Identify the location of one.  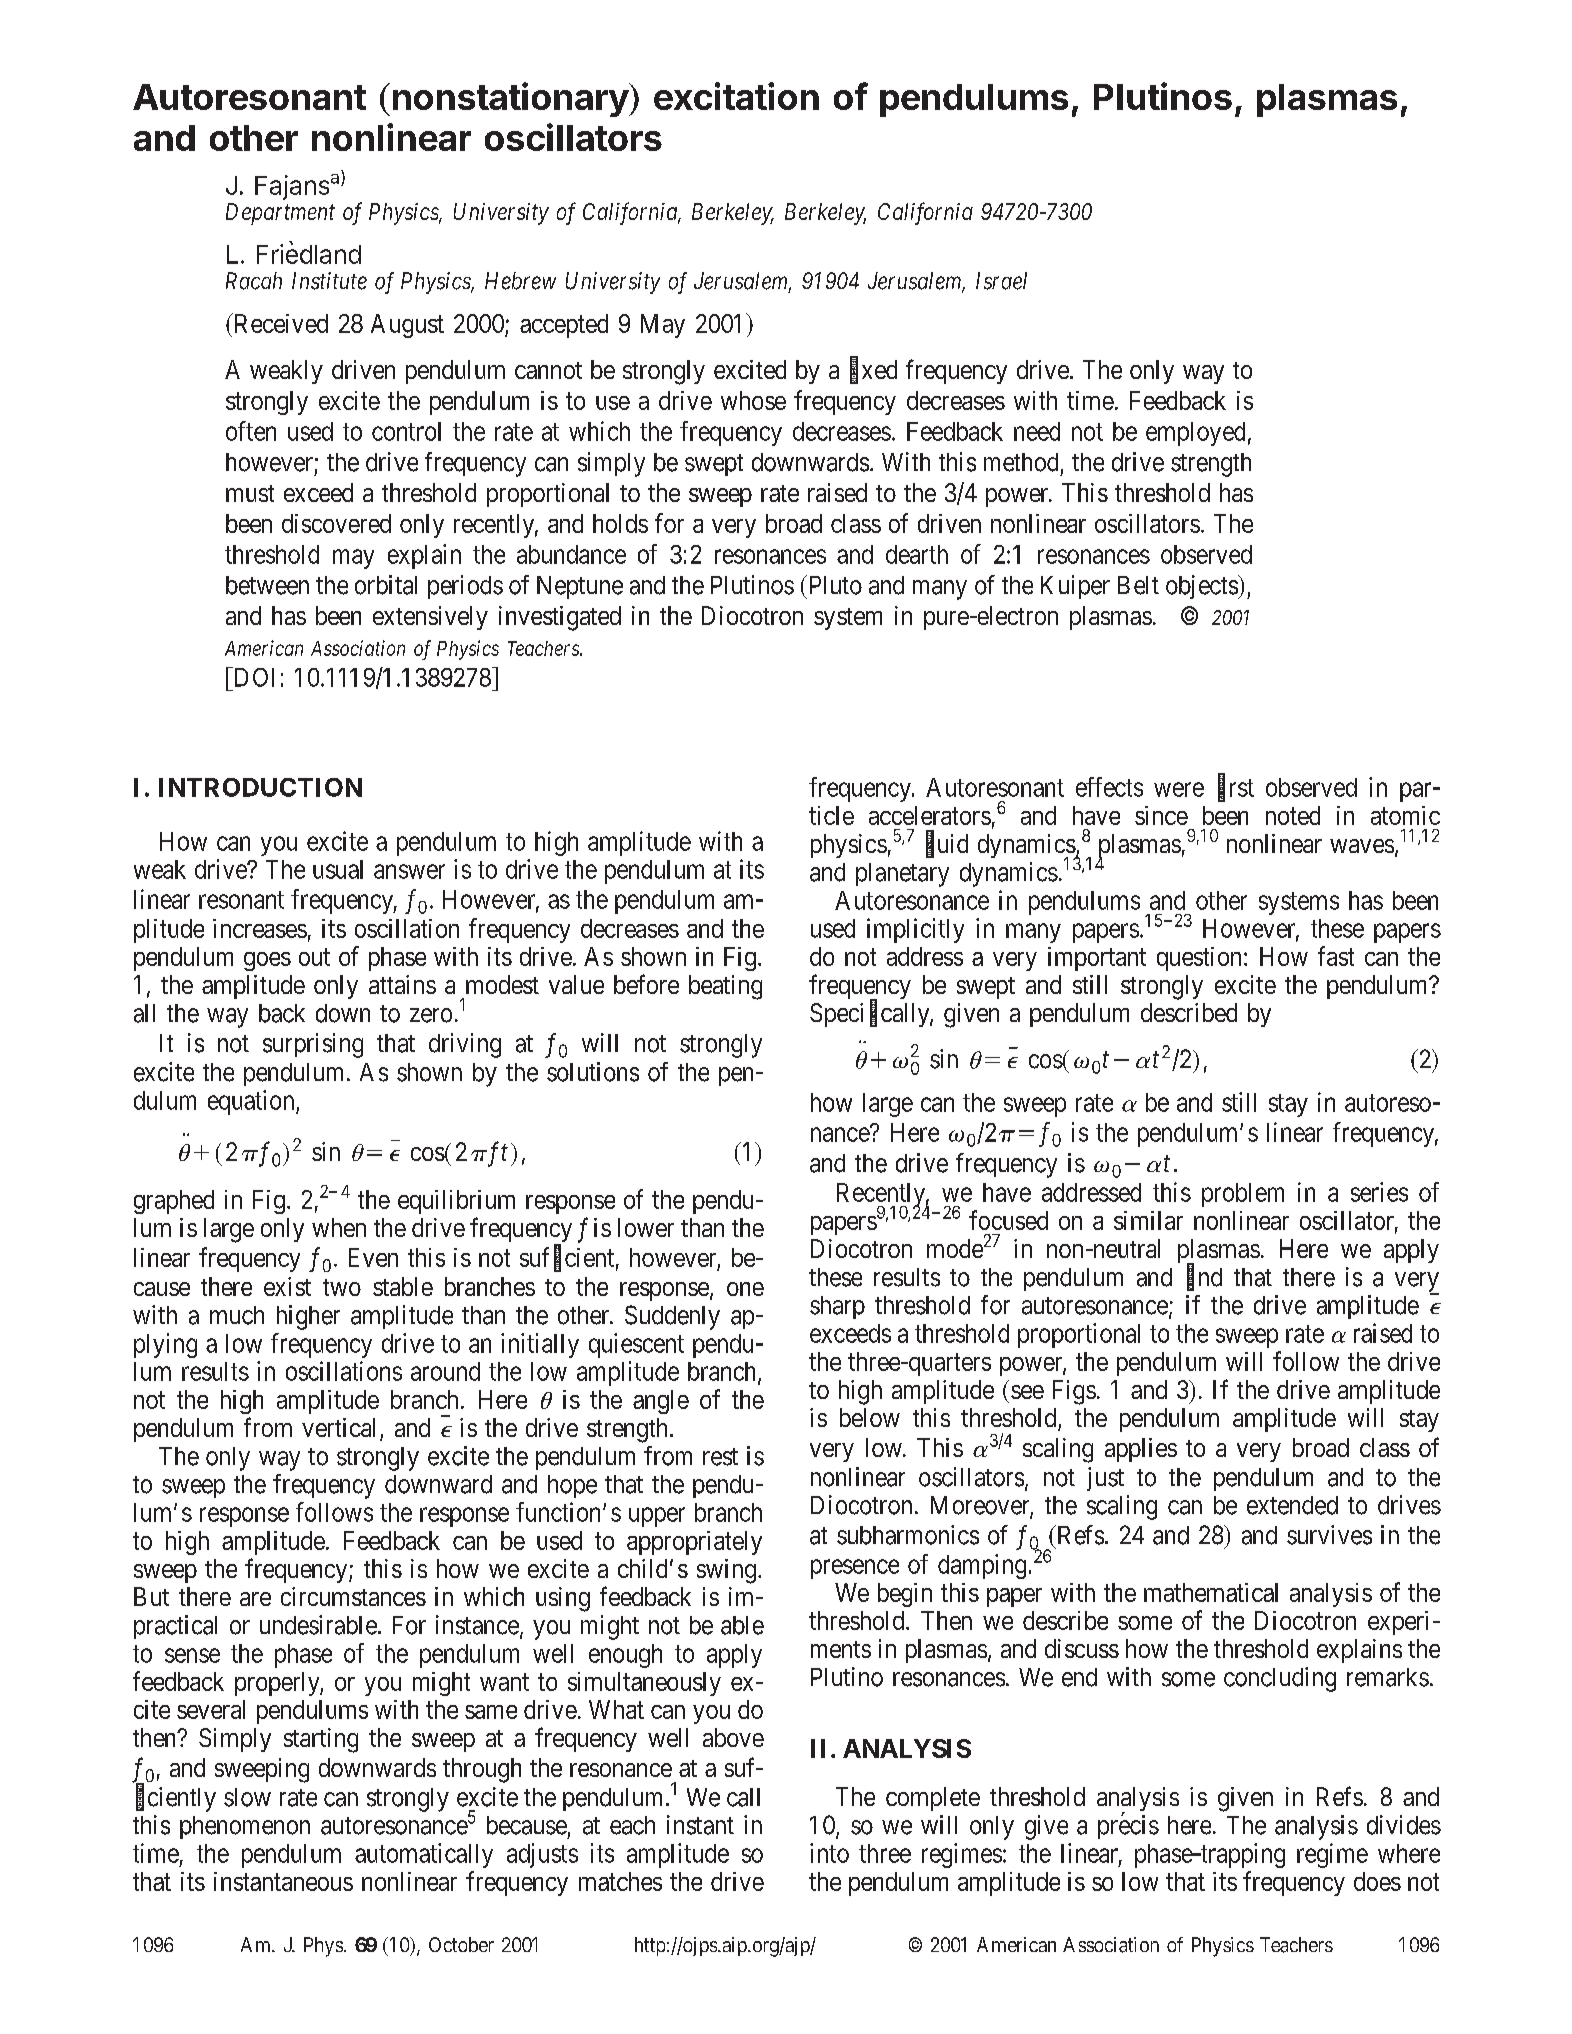
(745, 1289).
